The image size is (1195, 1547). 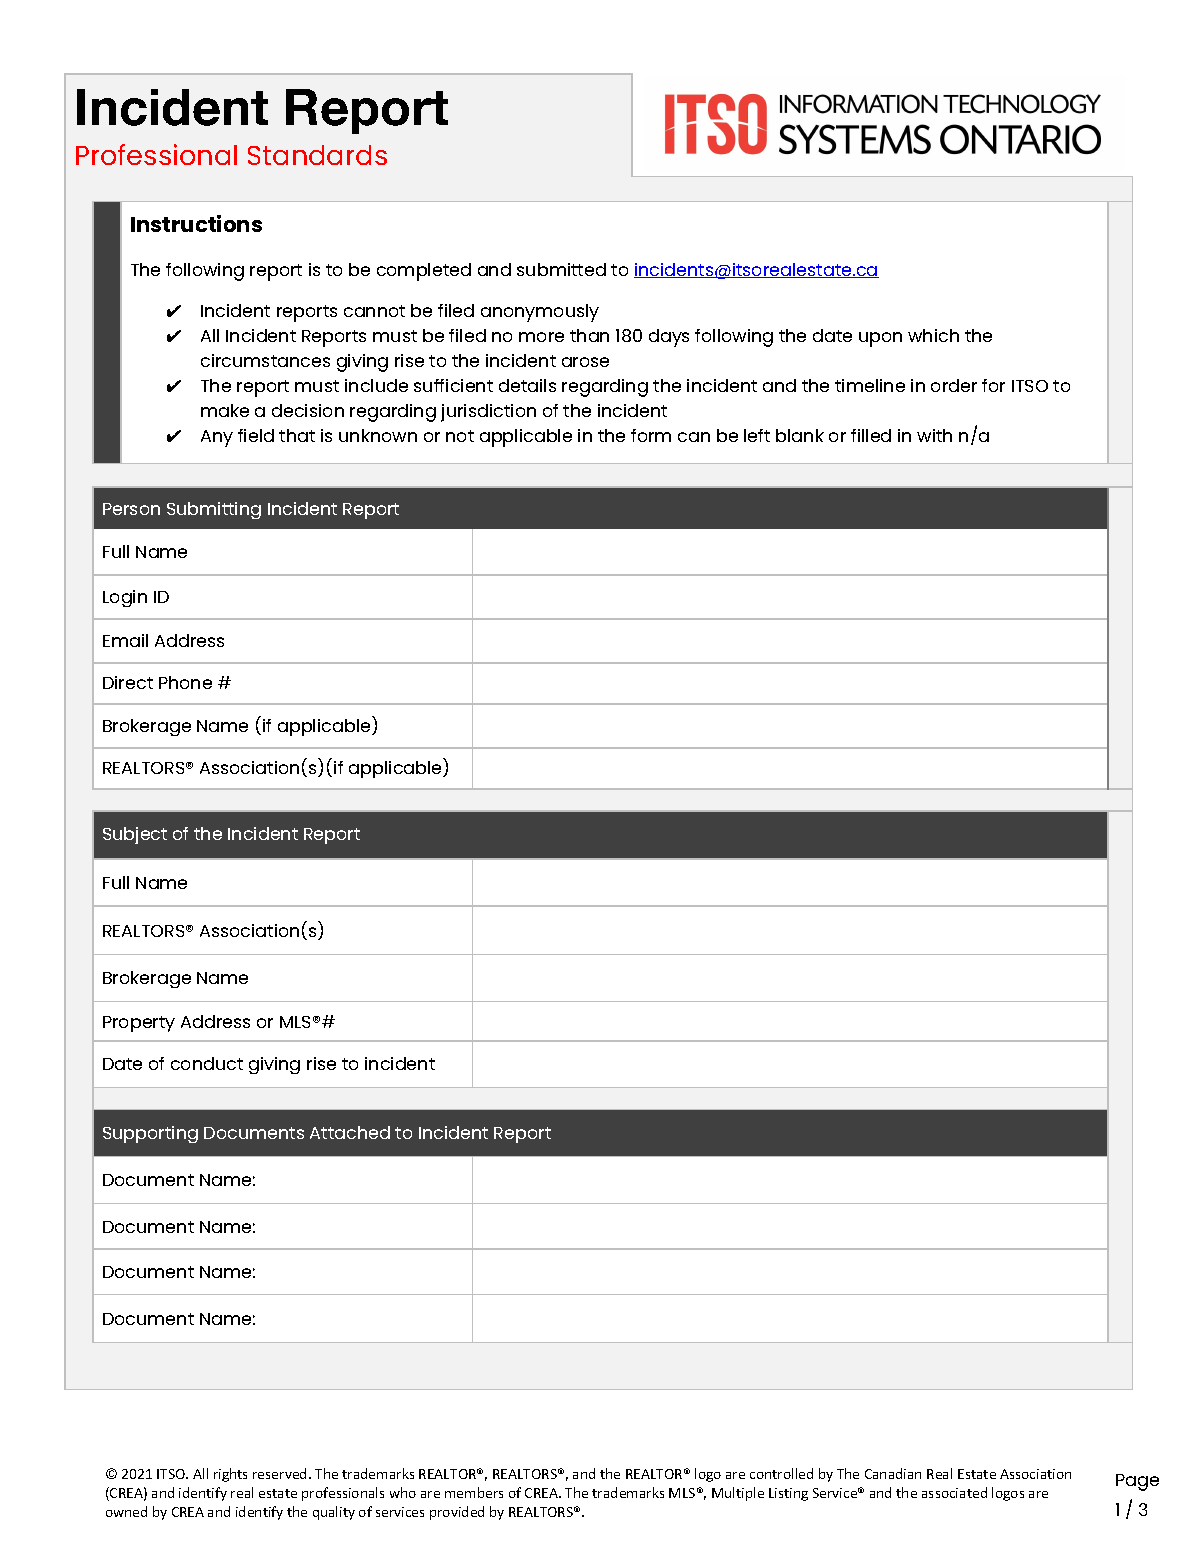 I want to click on rights, so click(x=230, y=1475).
